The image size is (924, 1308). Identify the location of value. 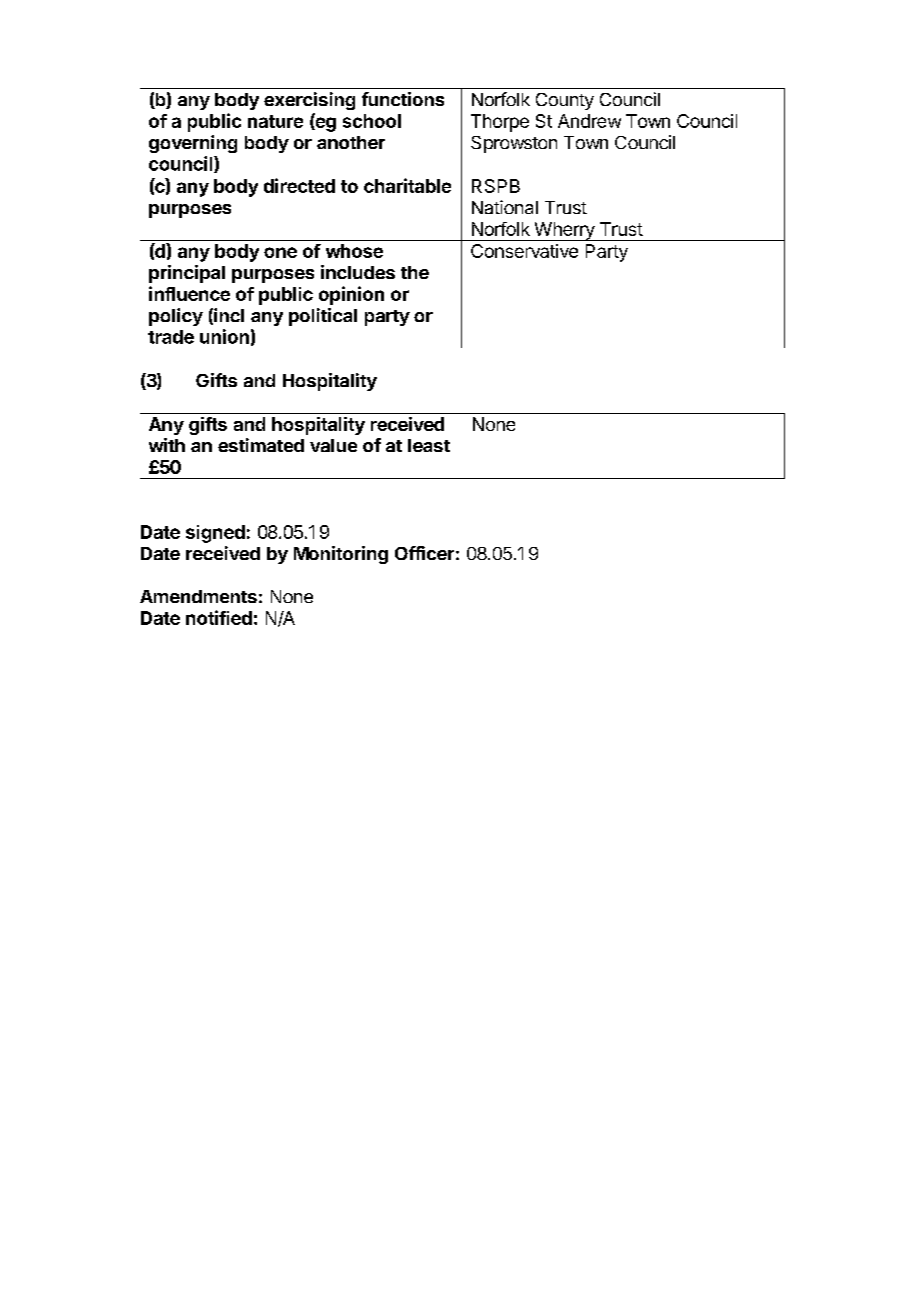
(333, 445).
